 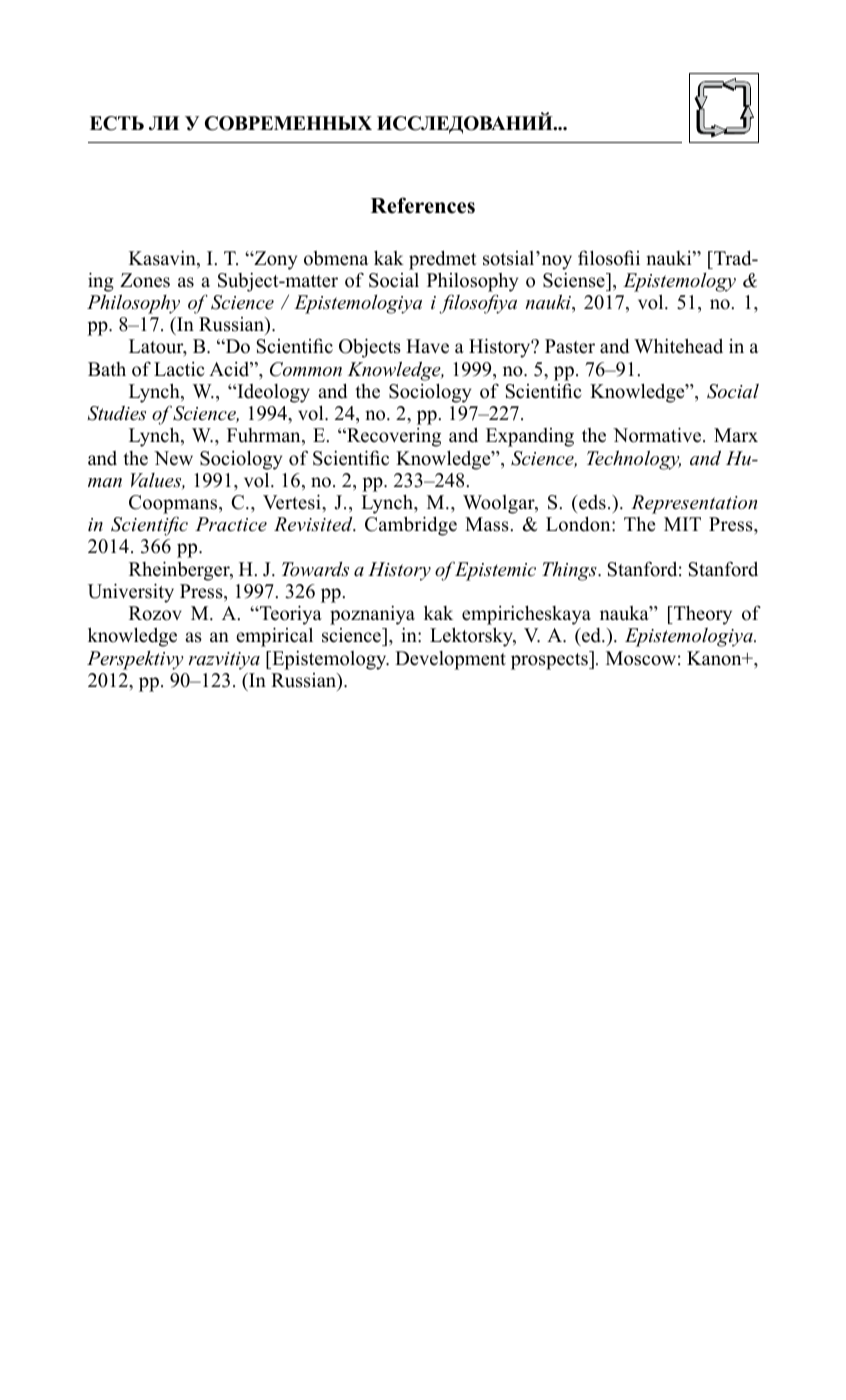 I want to click on Development, so click(x=450, y=660).
